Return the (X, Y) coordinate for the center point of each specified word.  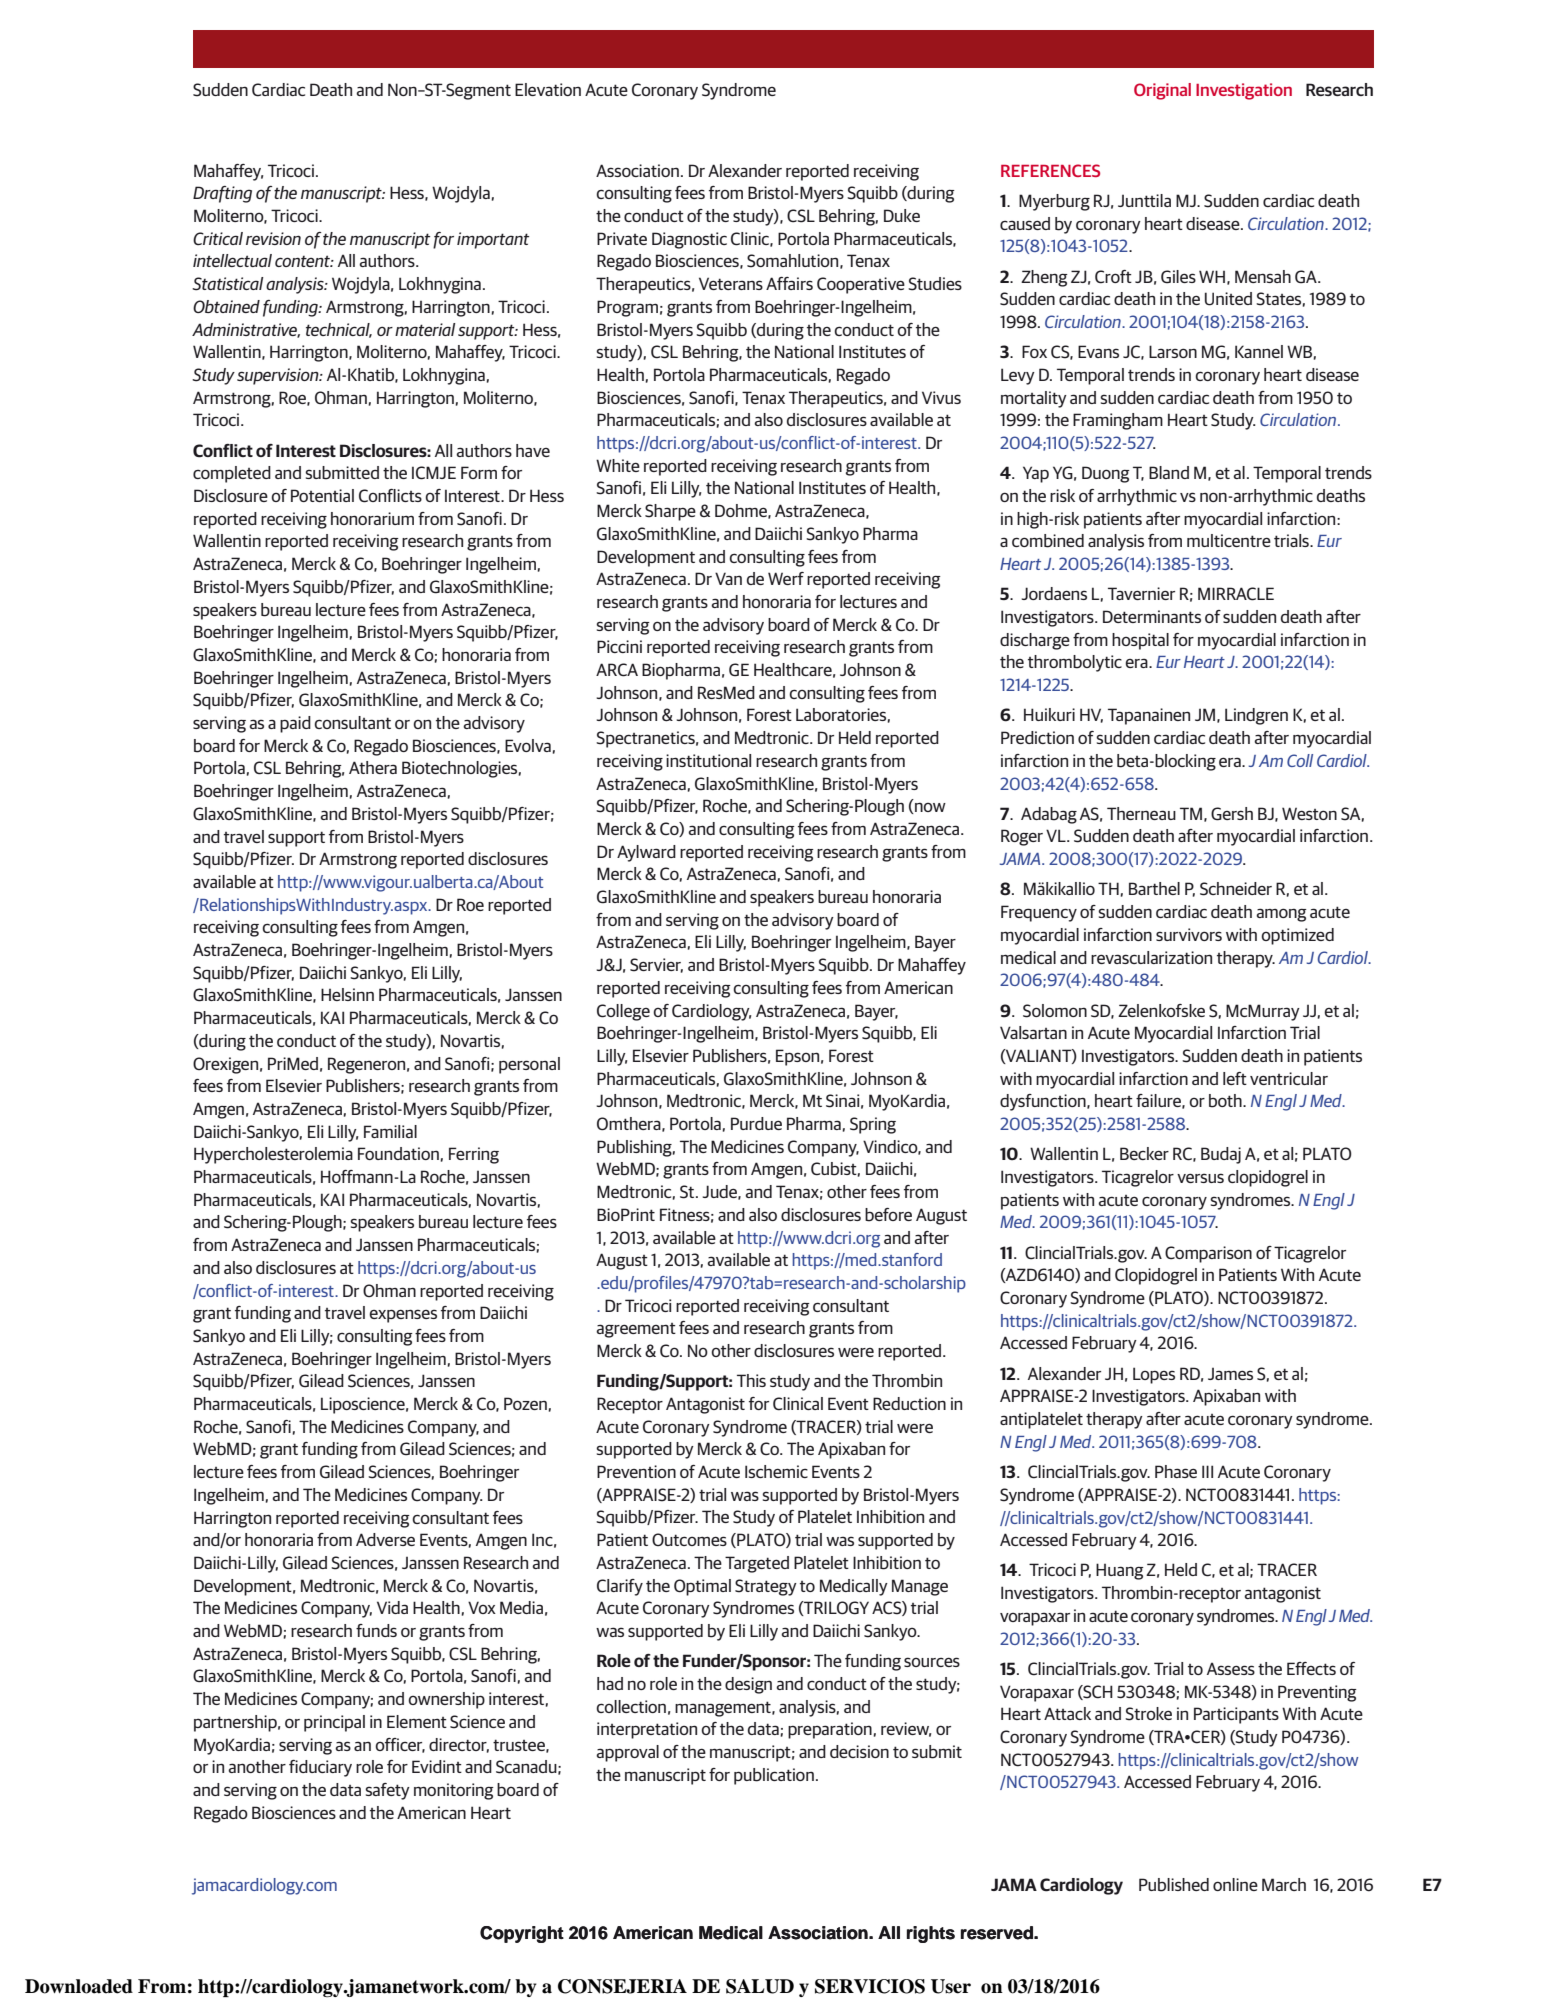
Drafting (222, 194)
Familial (390, 1131)
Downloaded (79, 1986)
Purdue (756, 1123)
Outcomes (689, 1539)
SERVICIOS (870, 1986)
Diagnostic (689, 240)
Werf (786, 578)
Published (1174, 1885)
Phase (1176, 1471)
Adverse (385, 1539)
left (1235, 1078)
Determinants (1152, 616)
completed (232, 474)
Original (1162, 91)
